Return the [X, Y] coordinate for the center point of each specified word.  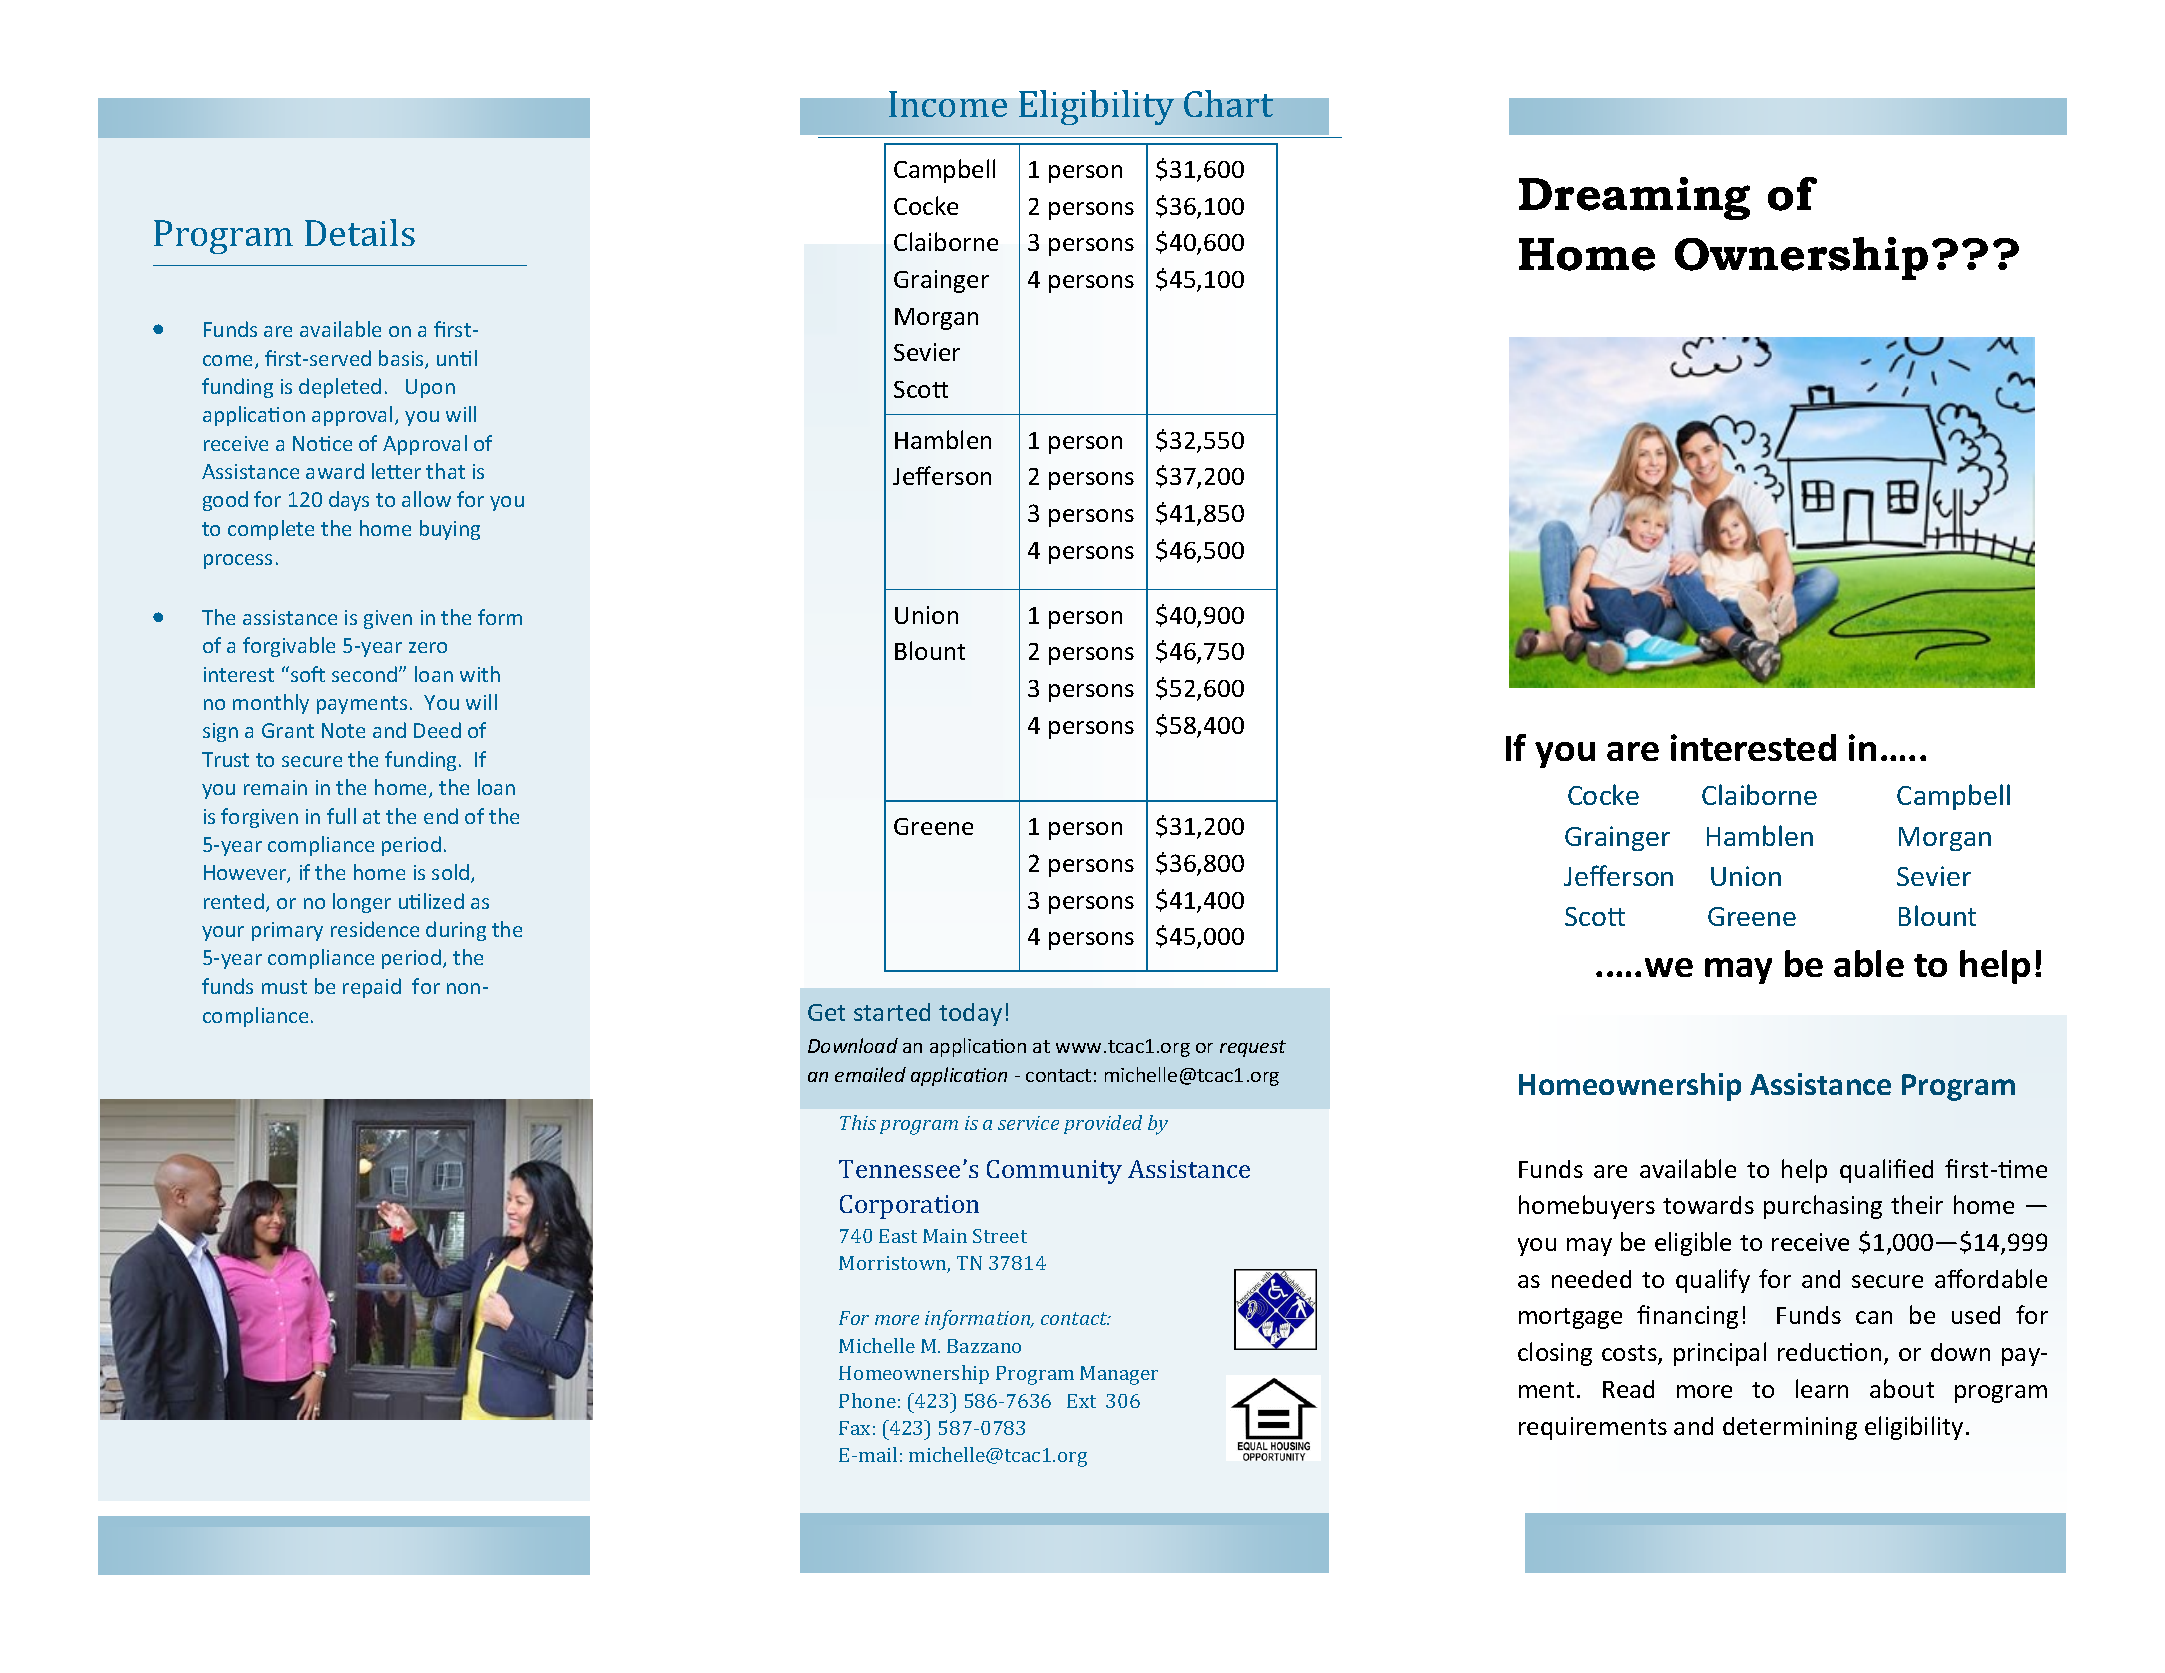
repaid [372, 988]
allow [426, 499]
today [970, 1014]
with [480, 674]
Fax [854, 1428]
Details [360, 232]
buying [450, 530]
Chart [1228, 103]
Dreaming [1634, 198]
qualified [1886, 1171]
